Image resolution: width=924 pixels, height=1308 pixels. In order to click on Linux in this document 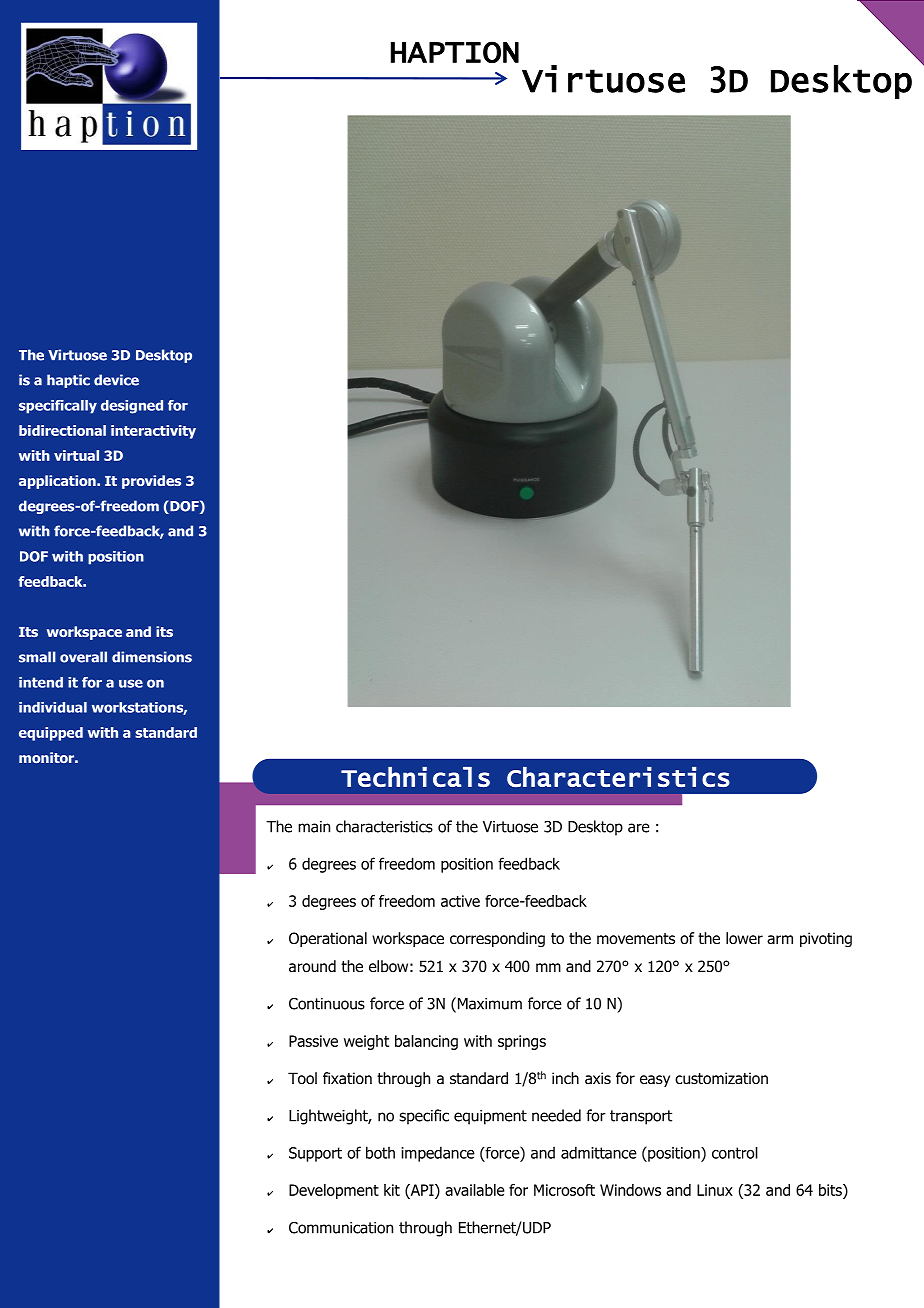, I will do `click(715, 1190)`.
